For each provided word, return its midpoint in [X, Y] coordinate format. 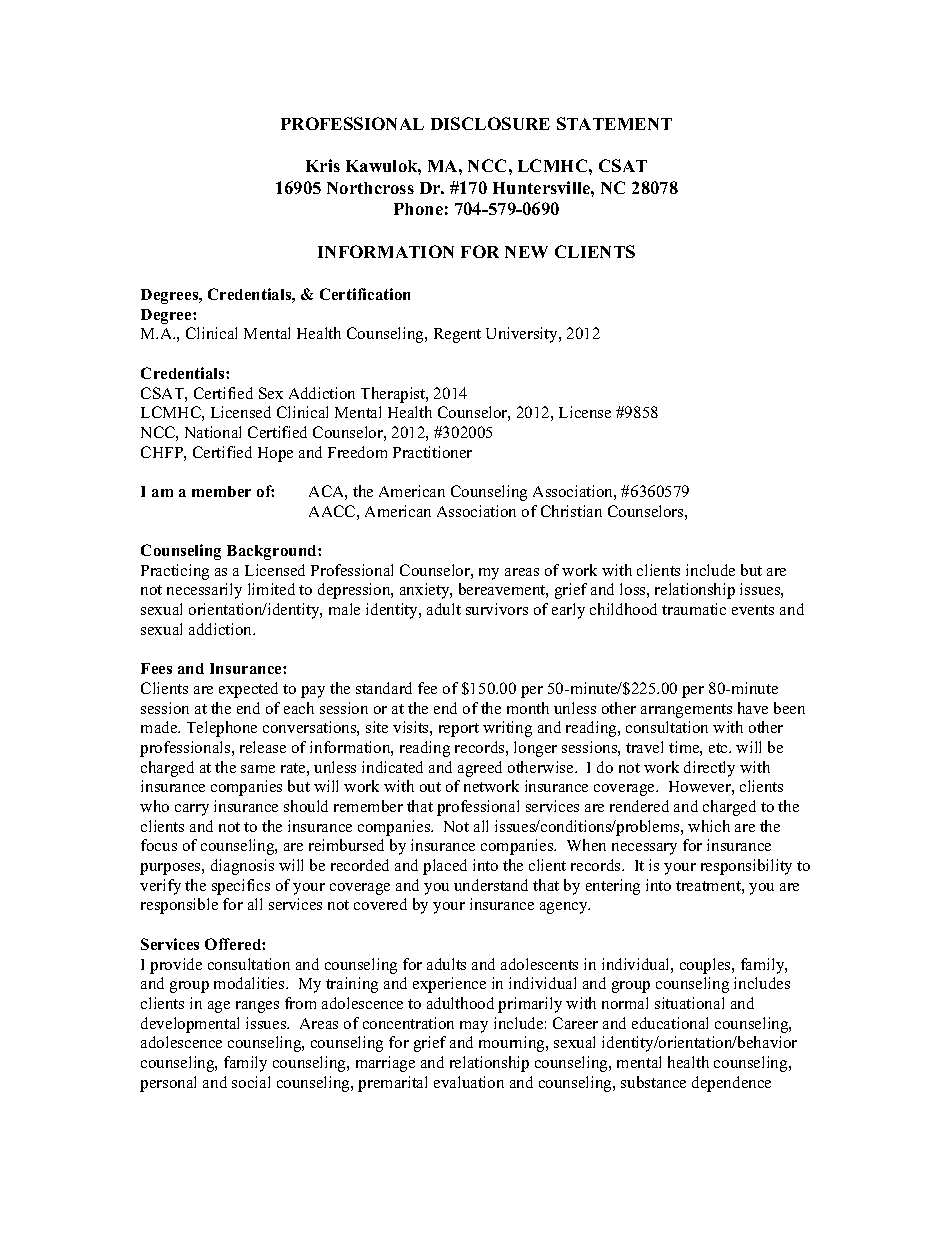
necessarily [204, 591]
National [213, 432]
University [523, 335]
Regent [457, 335]
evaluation [469, 1082]
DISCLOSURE [490, 123]
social [251, 1082]
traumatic [694, 609]
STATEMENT [614, 123]
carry [192, 810]
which [709, 826]
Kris [323, 165]
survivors [497, 609]
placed [445, 867]
